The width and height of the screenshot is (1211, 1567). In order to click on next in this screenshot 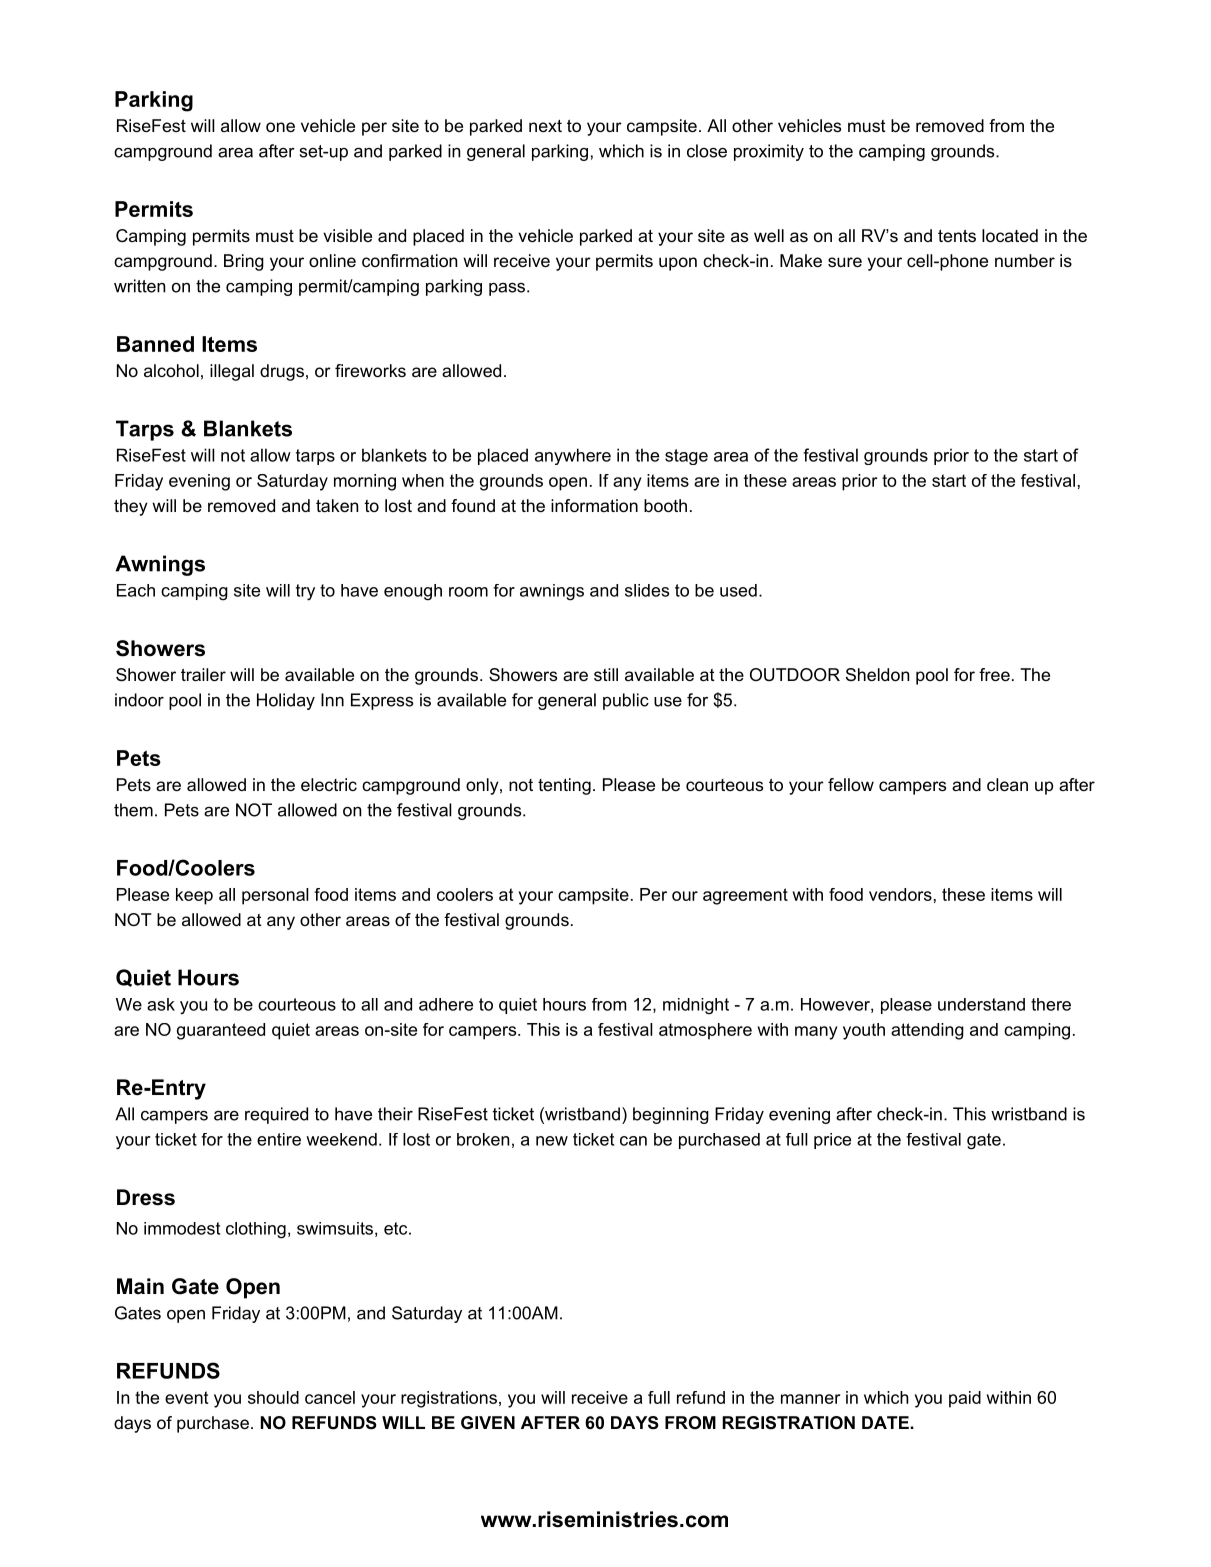, I will do `click(545, 126)`.
